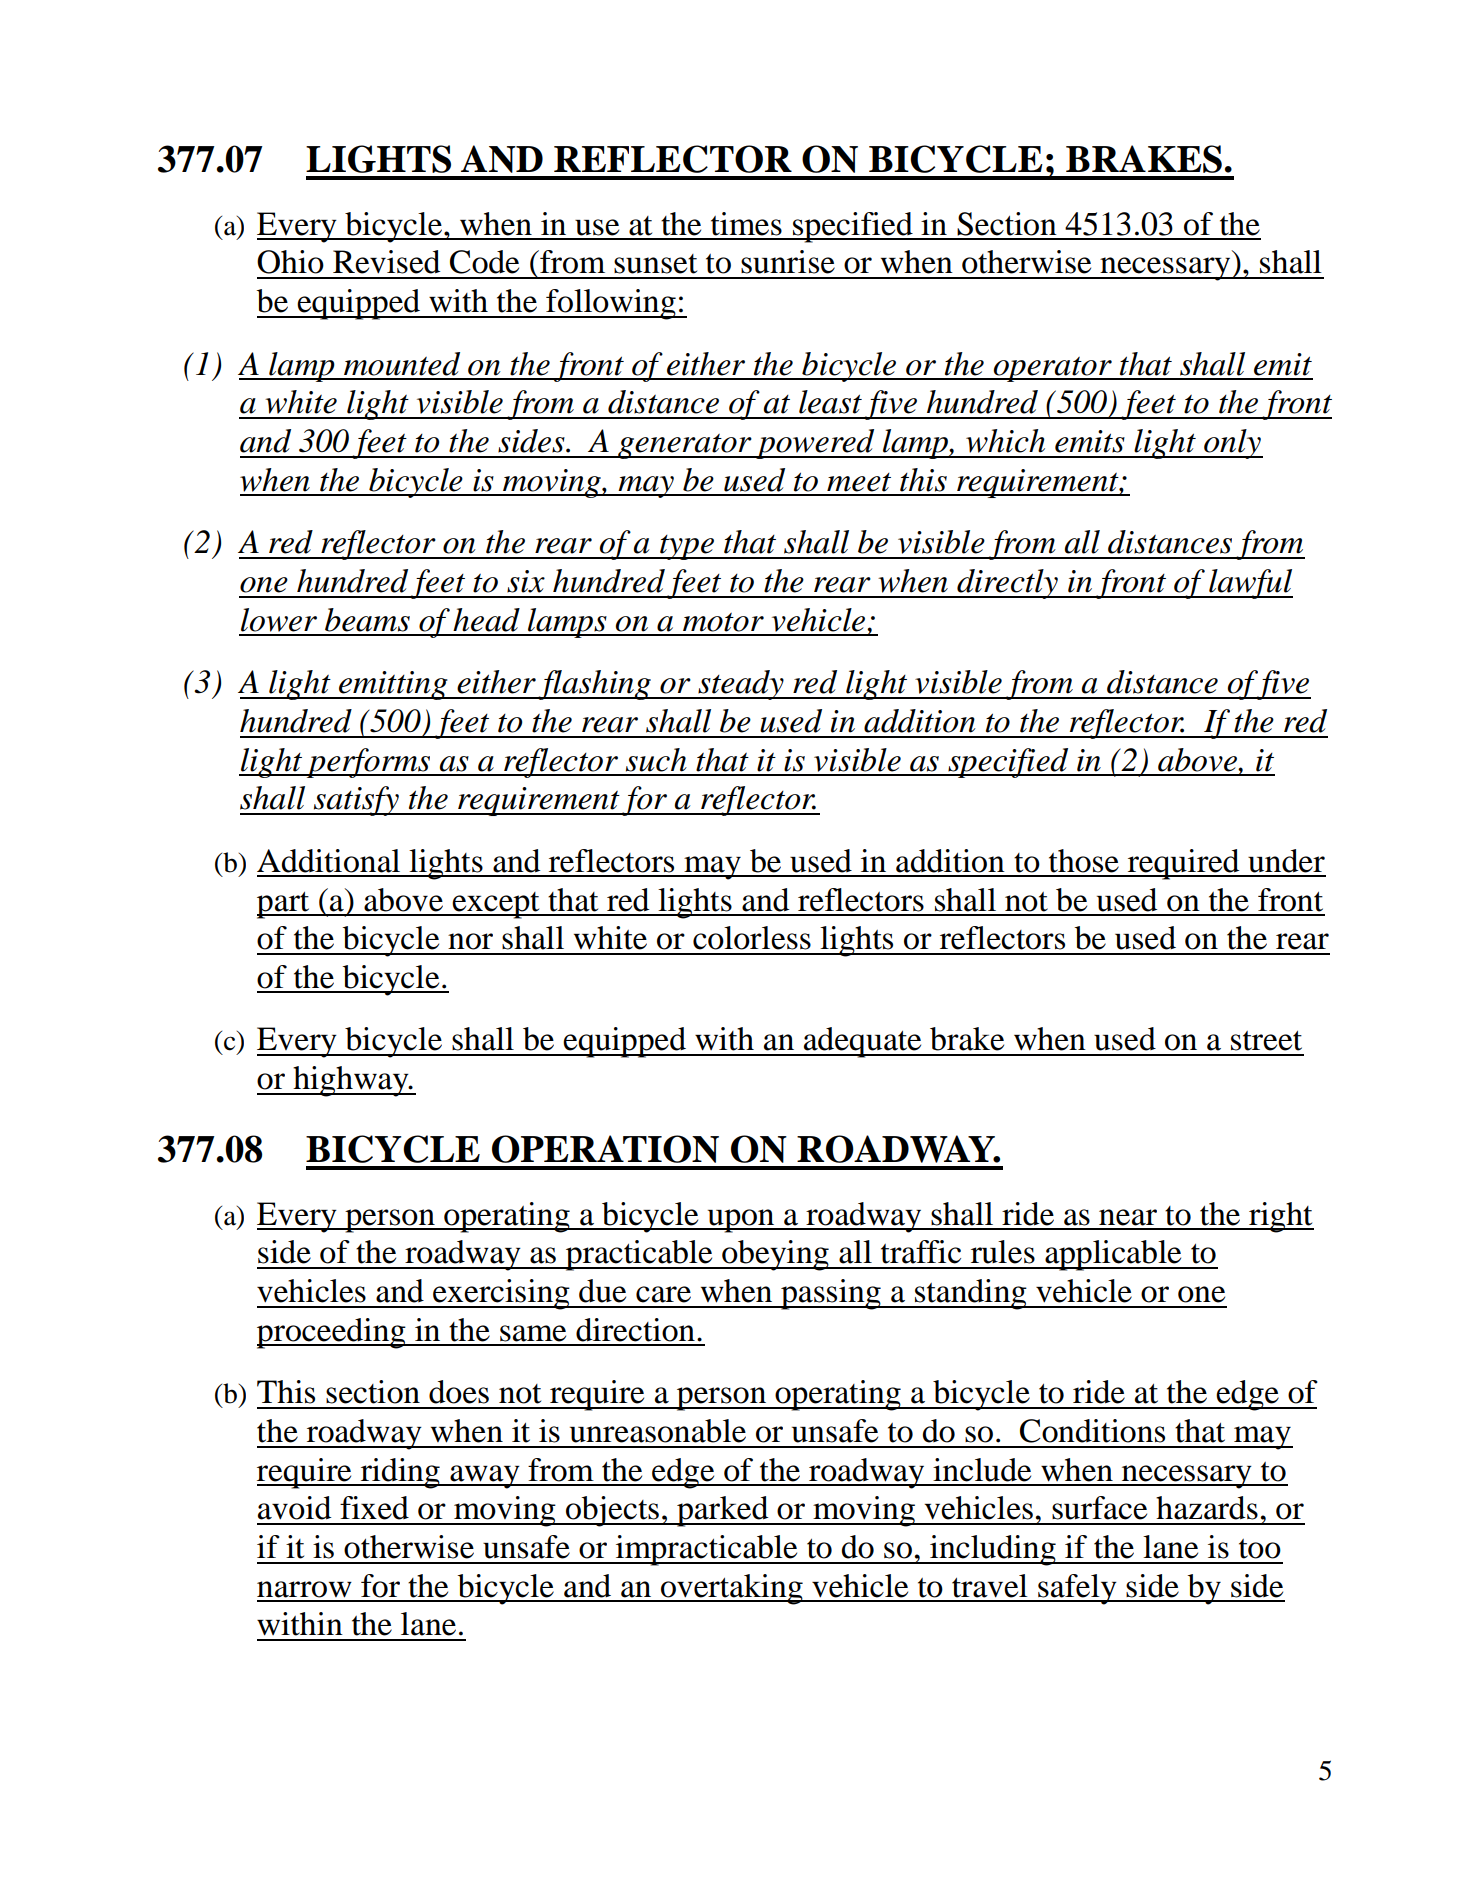 Image resolution: width=1469 pixels, height=1901 pixels. I want to click on nor, so click(470, 941).
